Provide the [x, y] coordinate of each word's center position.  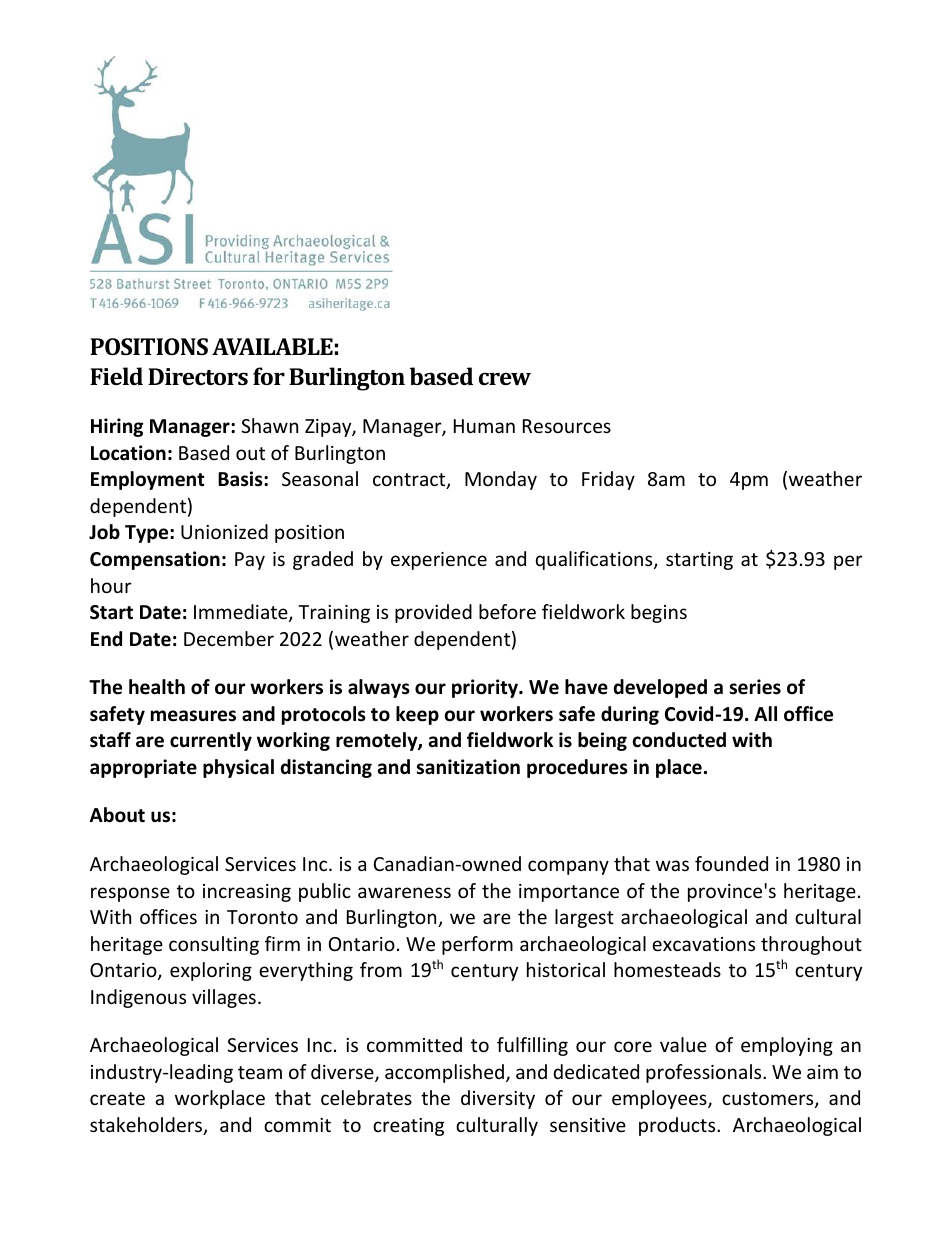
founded [731, 863]
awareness [404, 892]
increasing [247, 893]
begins [659, 613]
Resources [567, 426]
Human [484, 426]
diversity [498, 1099]
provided [433, 613]
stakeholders [147, 1126]
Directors [198, 376]
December [229, 638]
